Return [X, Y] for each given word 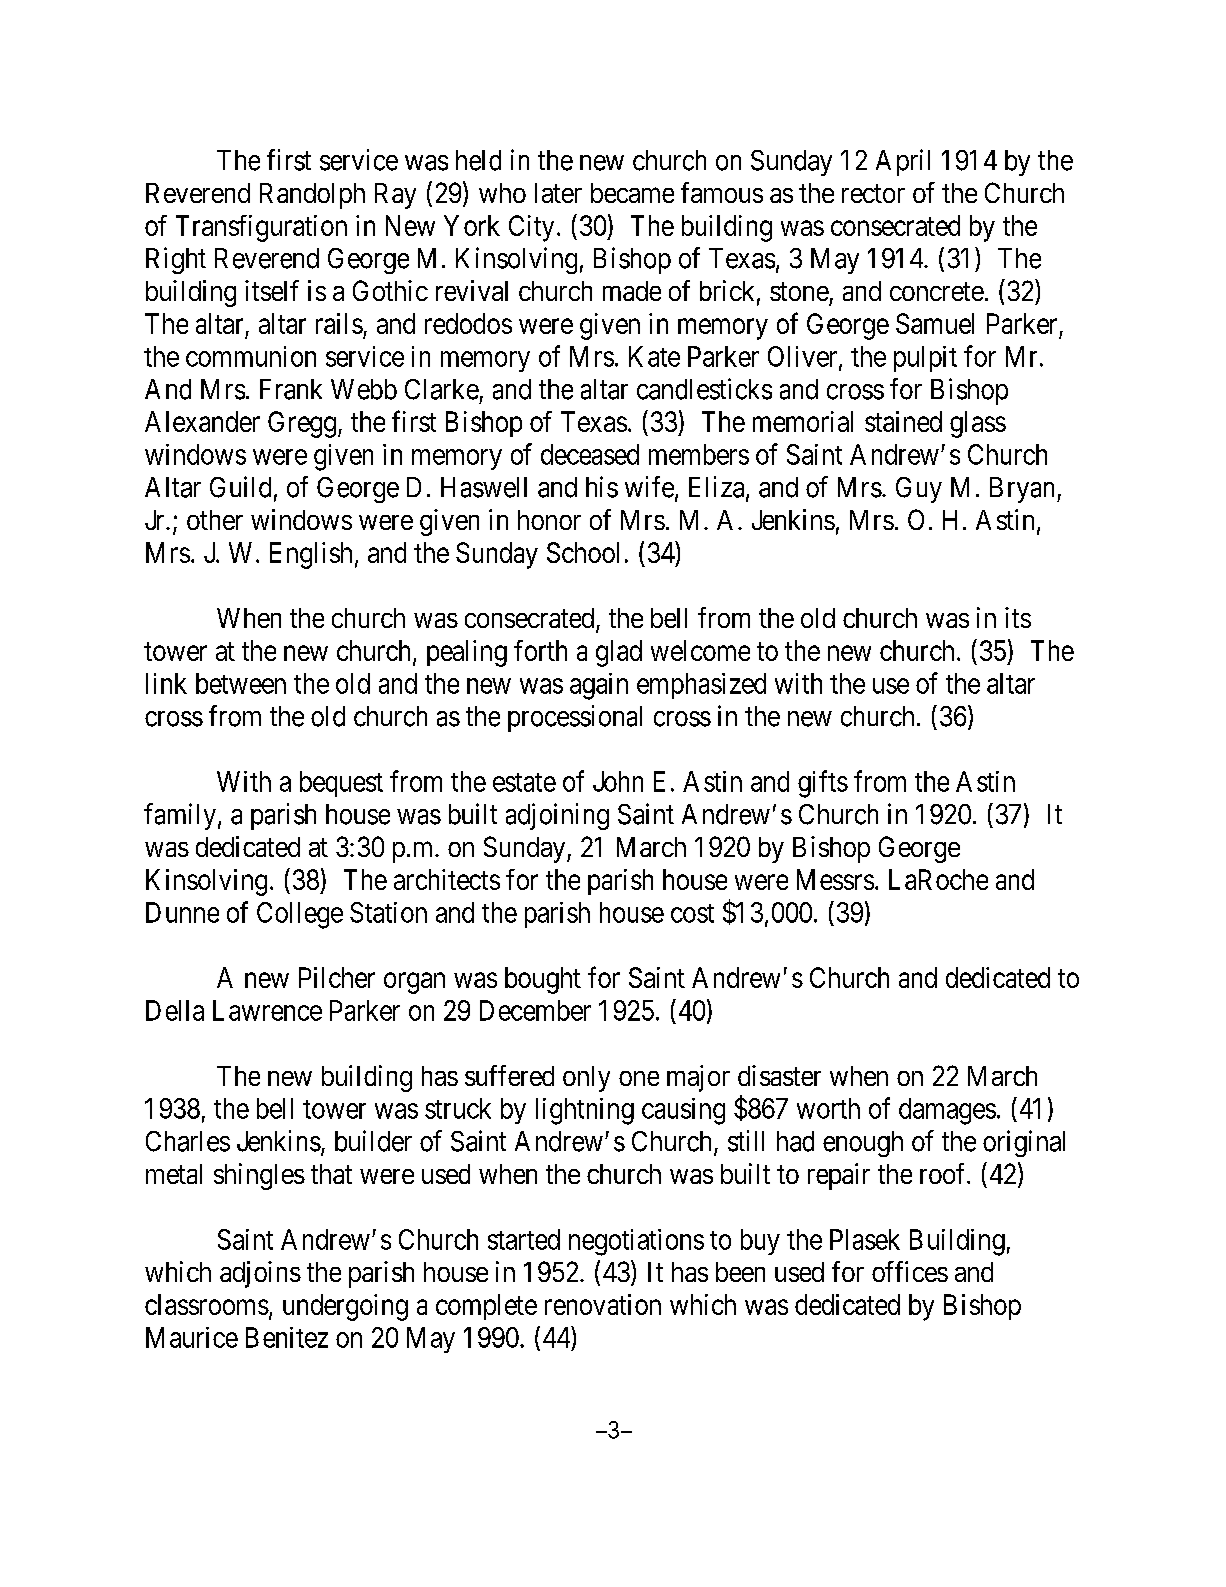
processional [575, 718]
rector [873, 193]
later [558, 193]
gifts [823, 784]
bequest [341, 784]
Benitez [287, 1337]
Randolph [312, 196]
